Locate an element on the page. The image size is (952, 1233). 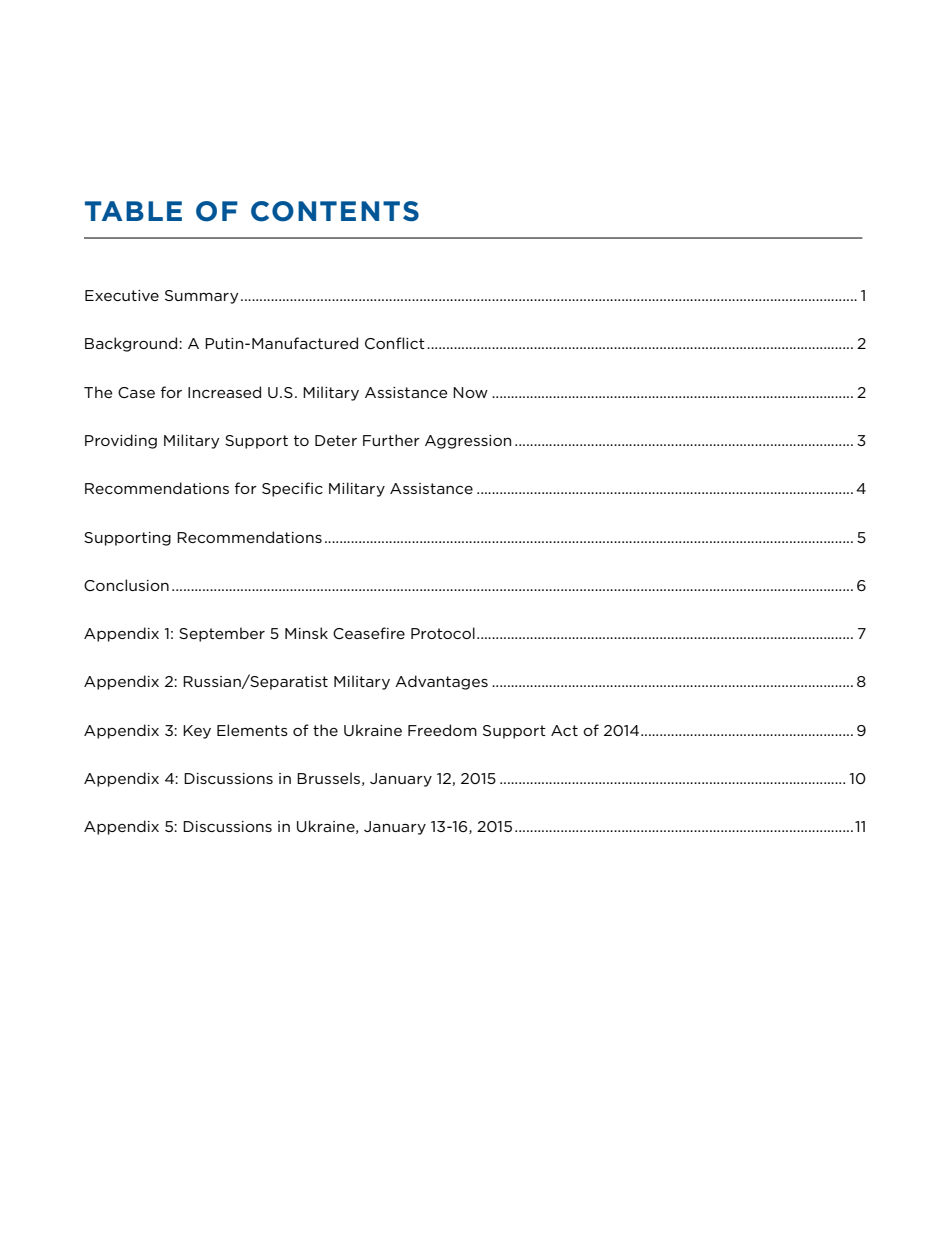
Summary is located at coordinates (202, 297).
